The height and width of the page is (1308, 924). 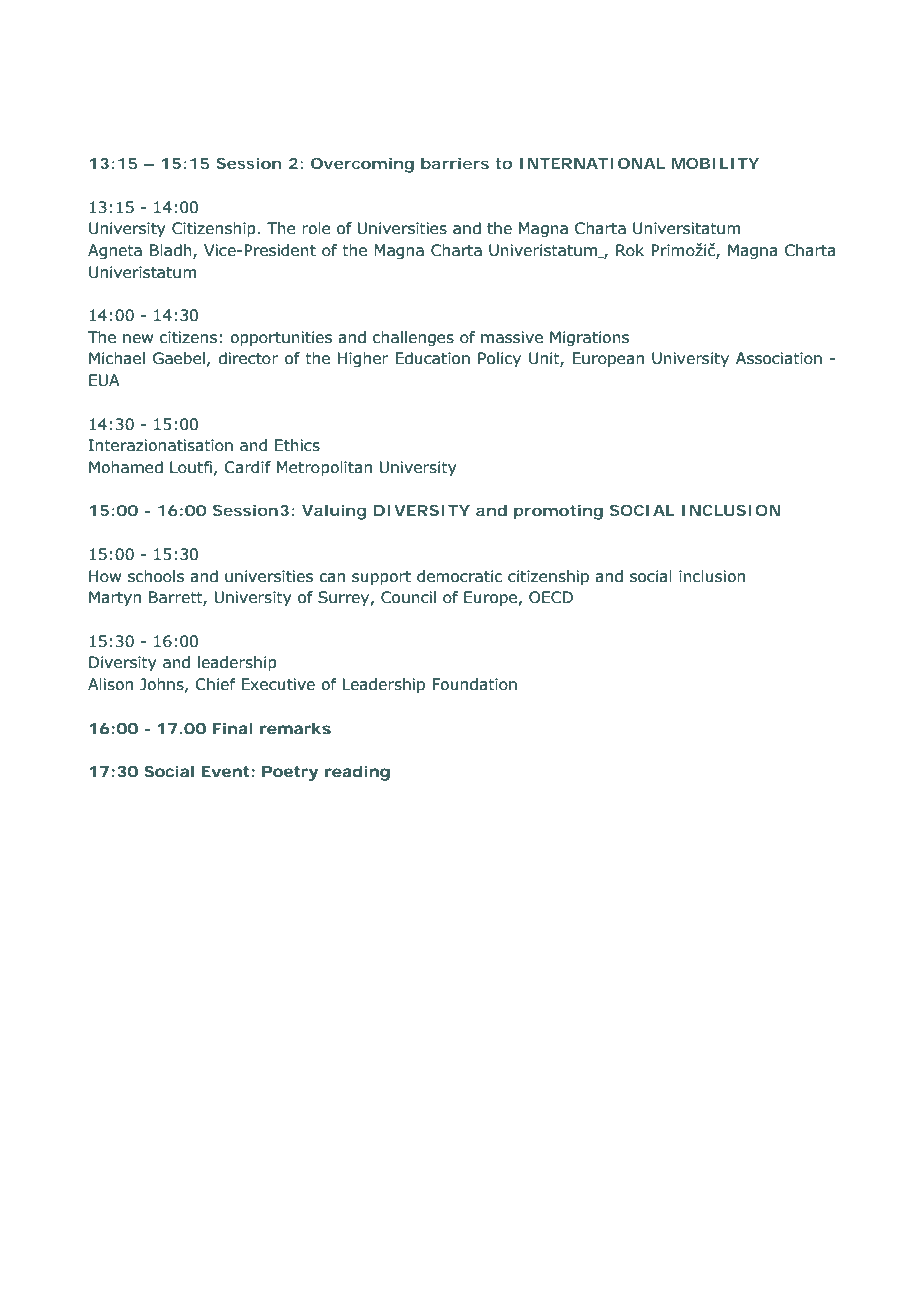 I want to click on Association, so click(x=779, y=358).
